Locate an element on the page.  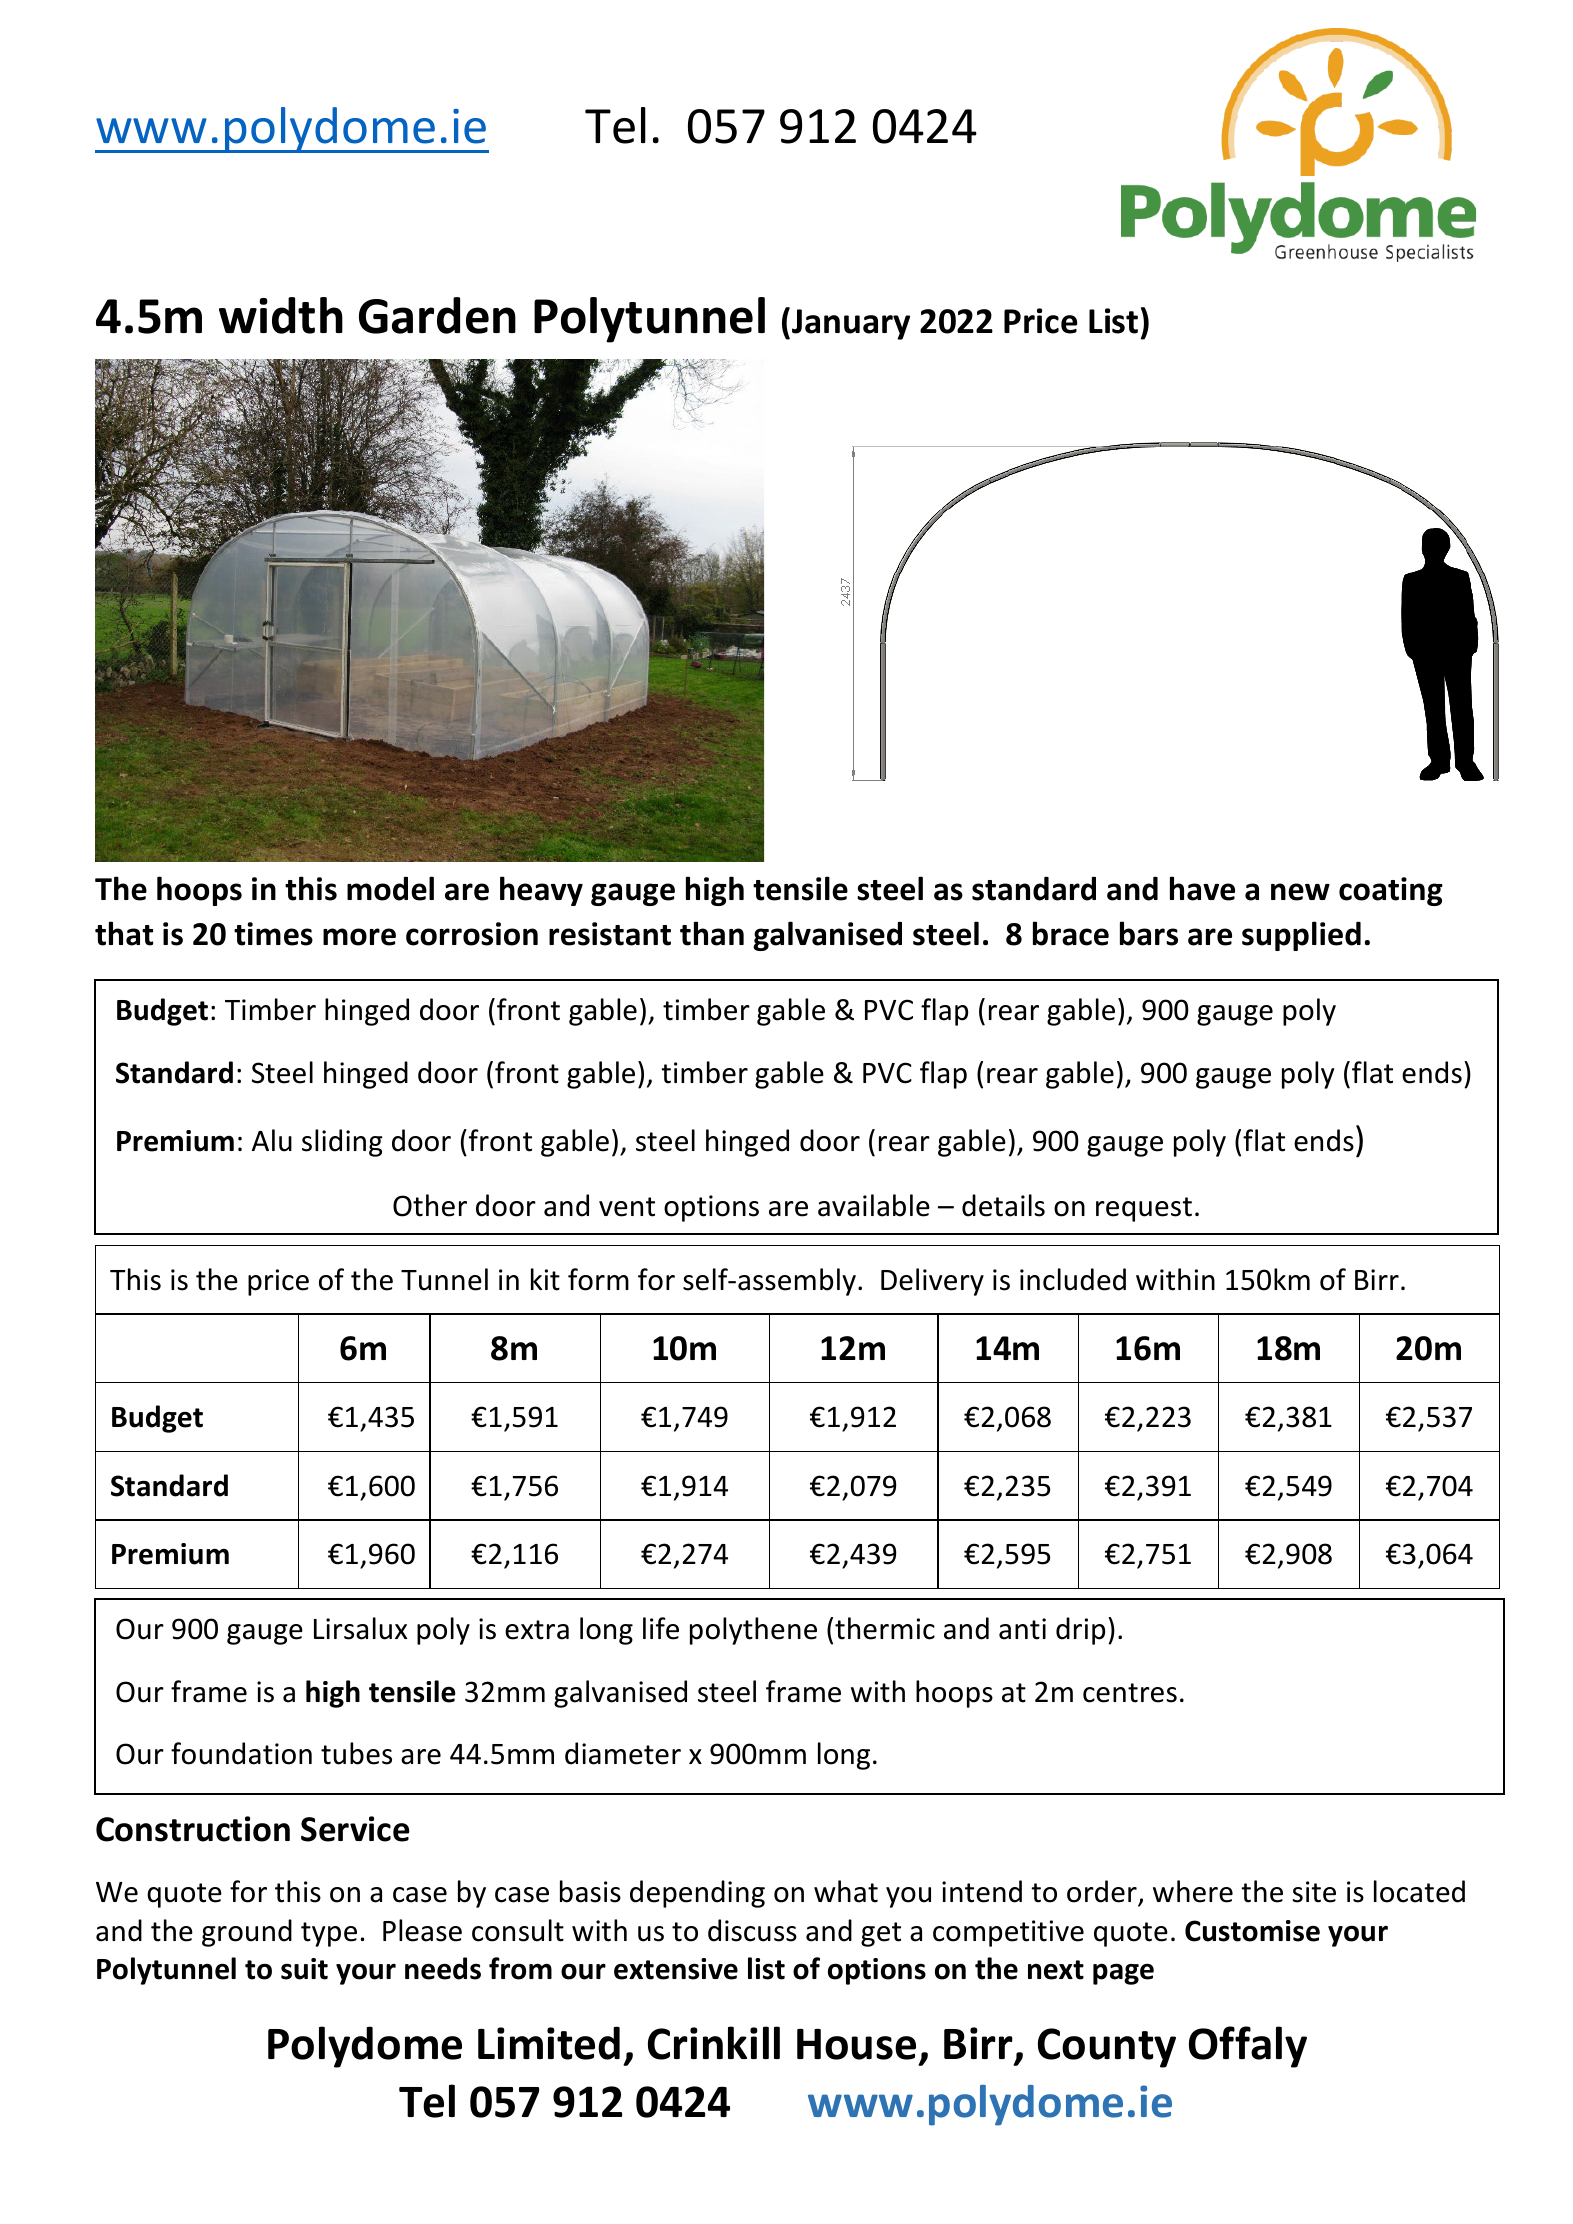
width is located at coordinates (281, 315).
